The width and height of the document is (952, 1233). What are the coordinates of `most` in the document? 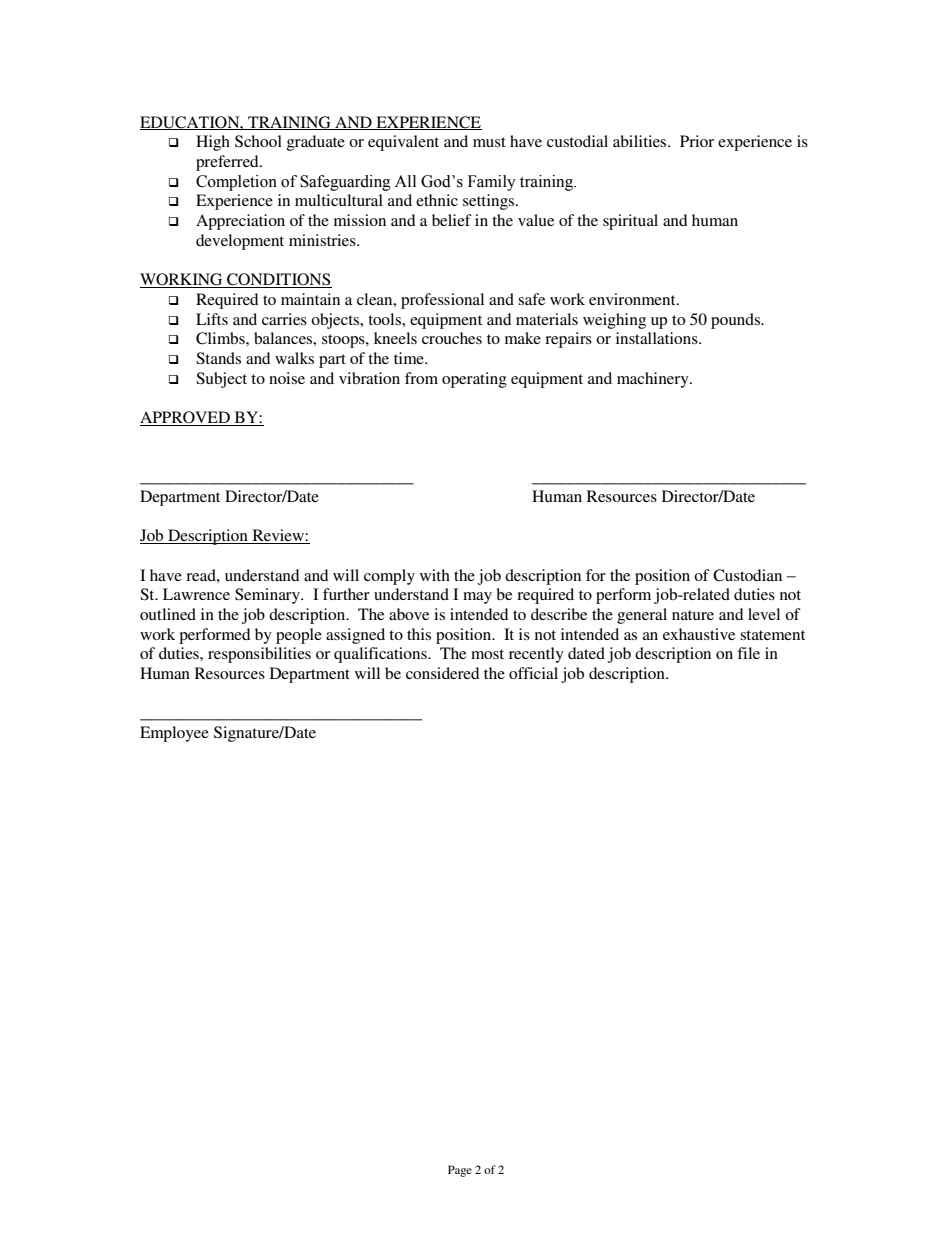 It's located at (487, 654).
